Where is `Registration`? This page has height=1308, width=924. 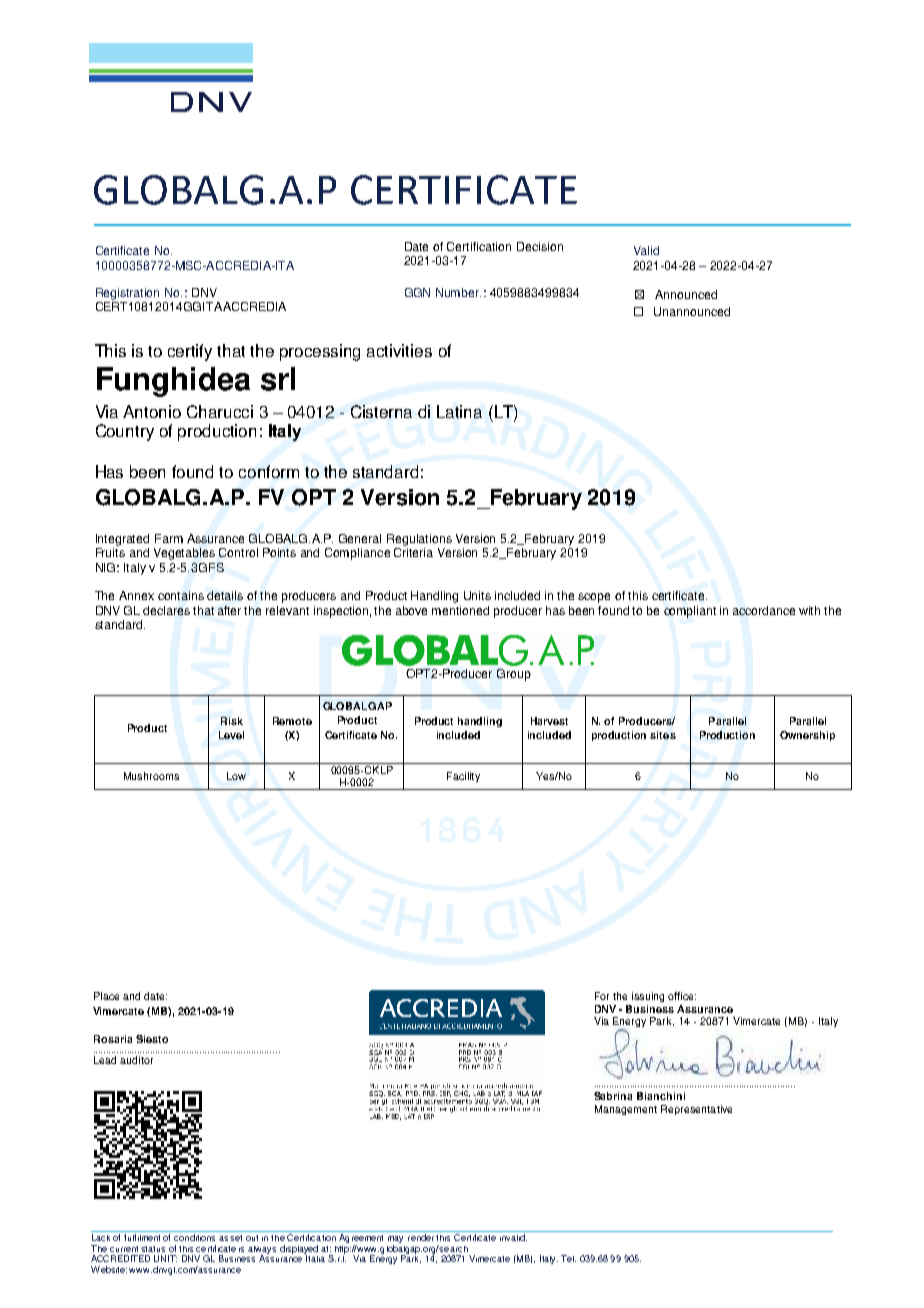
Registration is located at coordinates (127, 294).
